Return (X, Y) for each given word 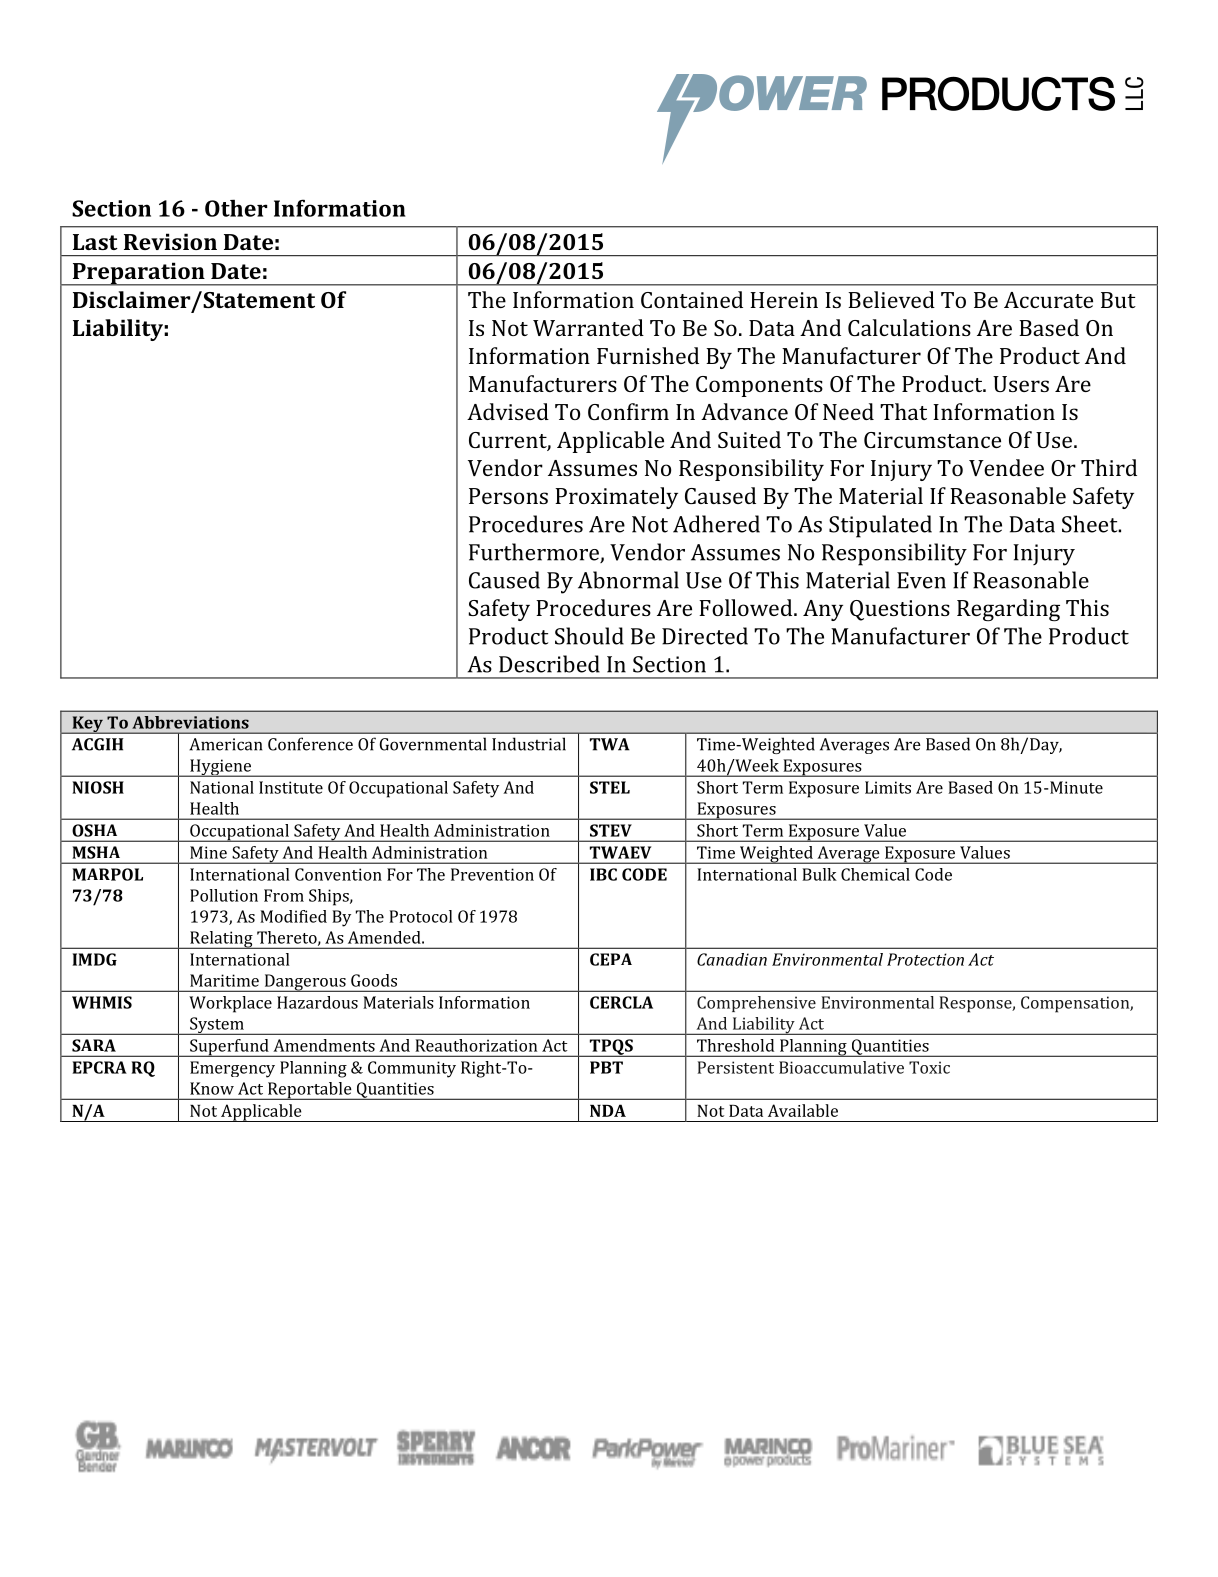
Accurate (1048, 300)
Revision (170, 241)
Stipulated (880, 526)
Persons (508, 496)
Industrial (529, 744)
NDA (608, 1110)
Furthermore (535, 553)
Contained (692, 299)
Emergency (232, 1069)
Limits (888, 787)
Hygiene (221, 768)
